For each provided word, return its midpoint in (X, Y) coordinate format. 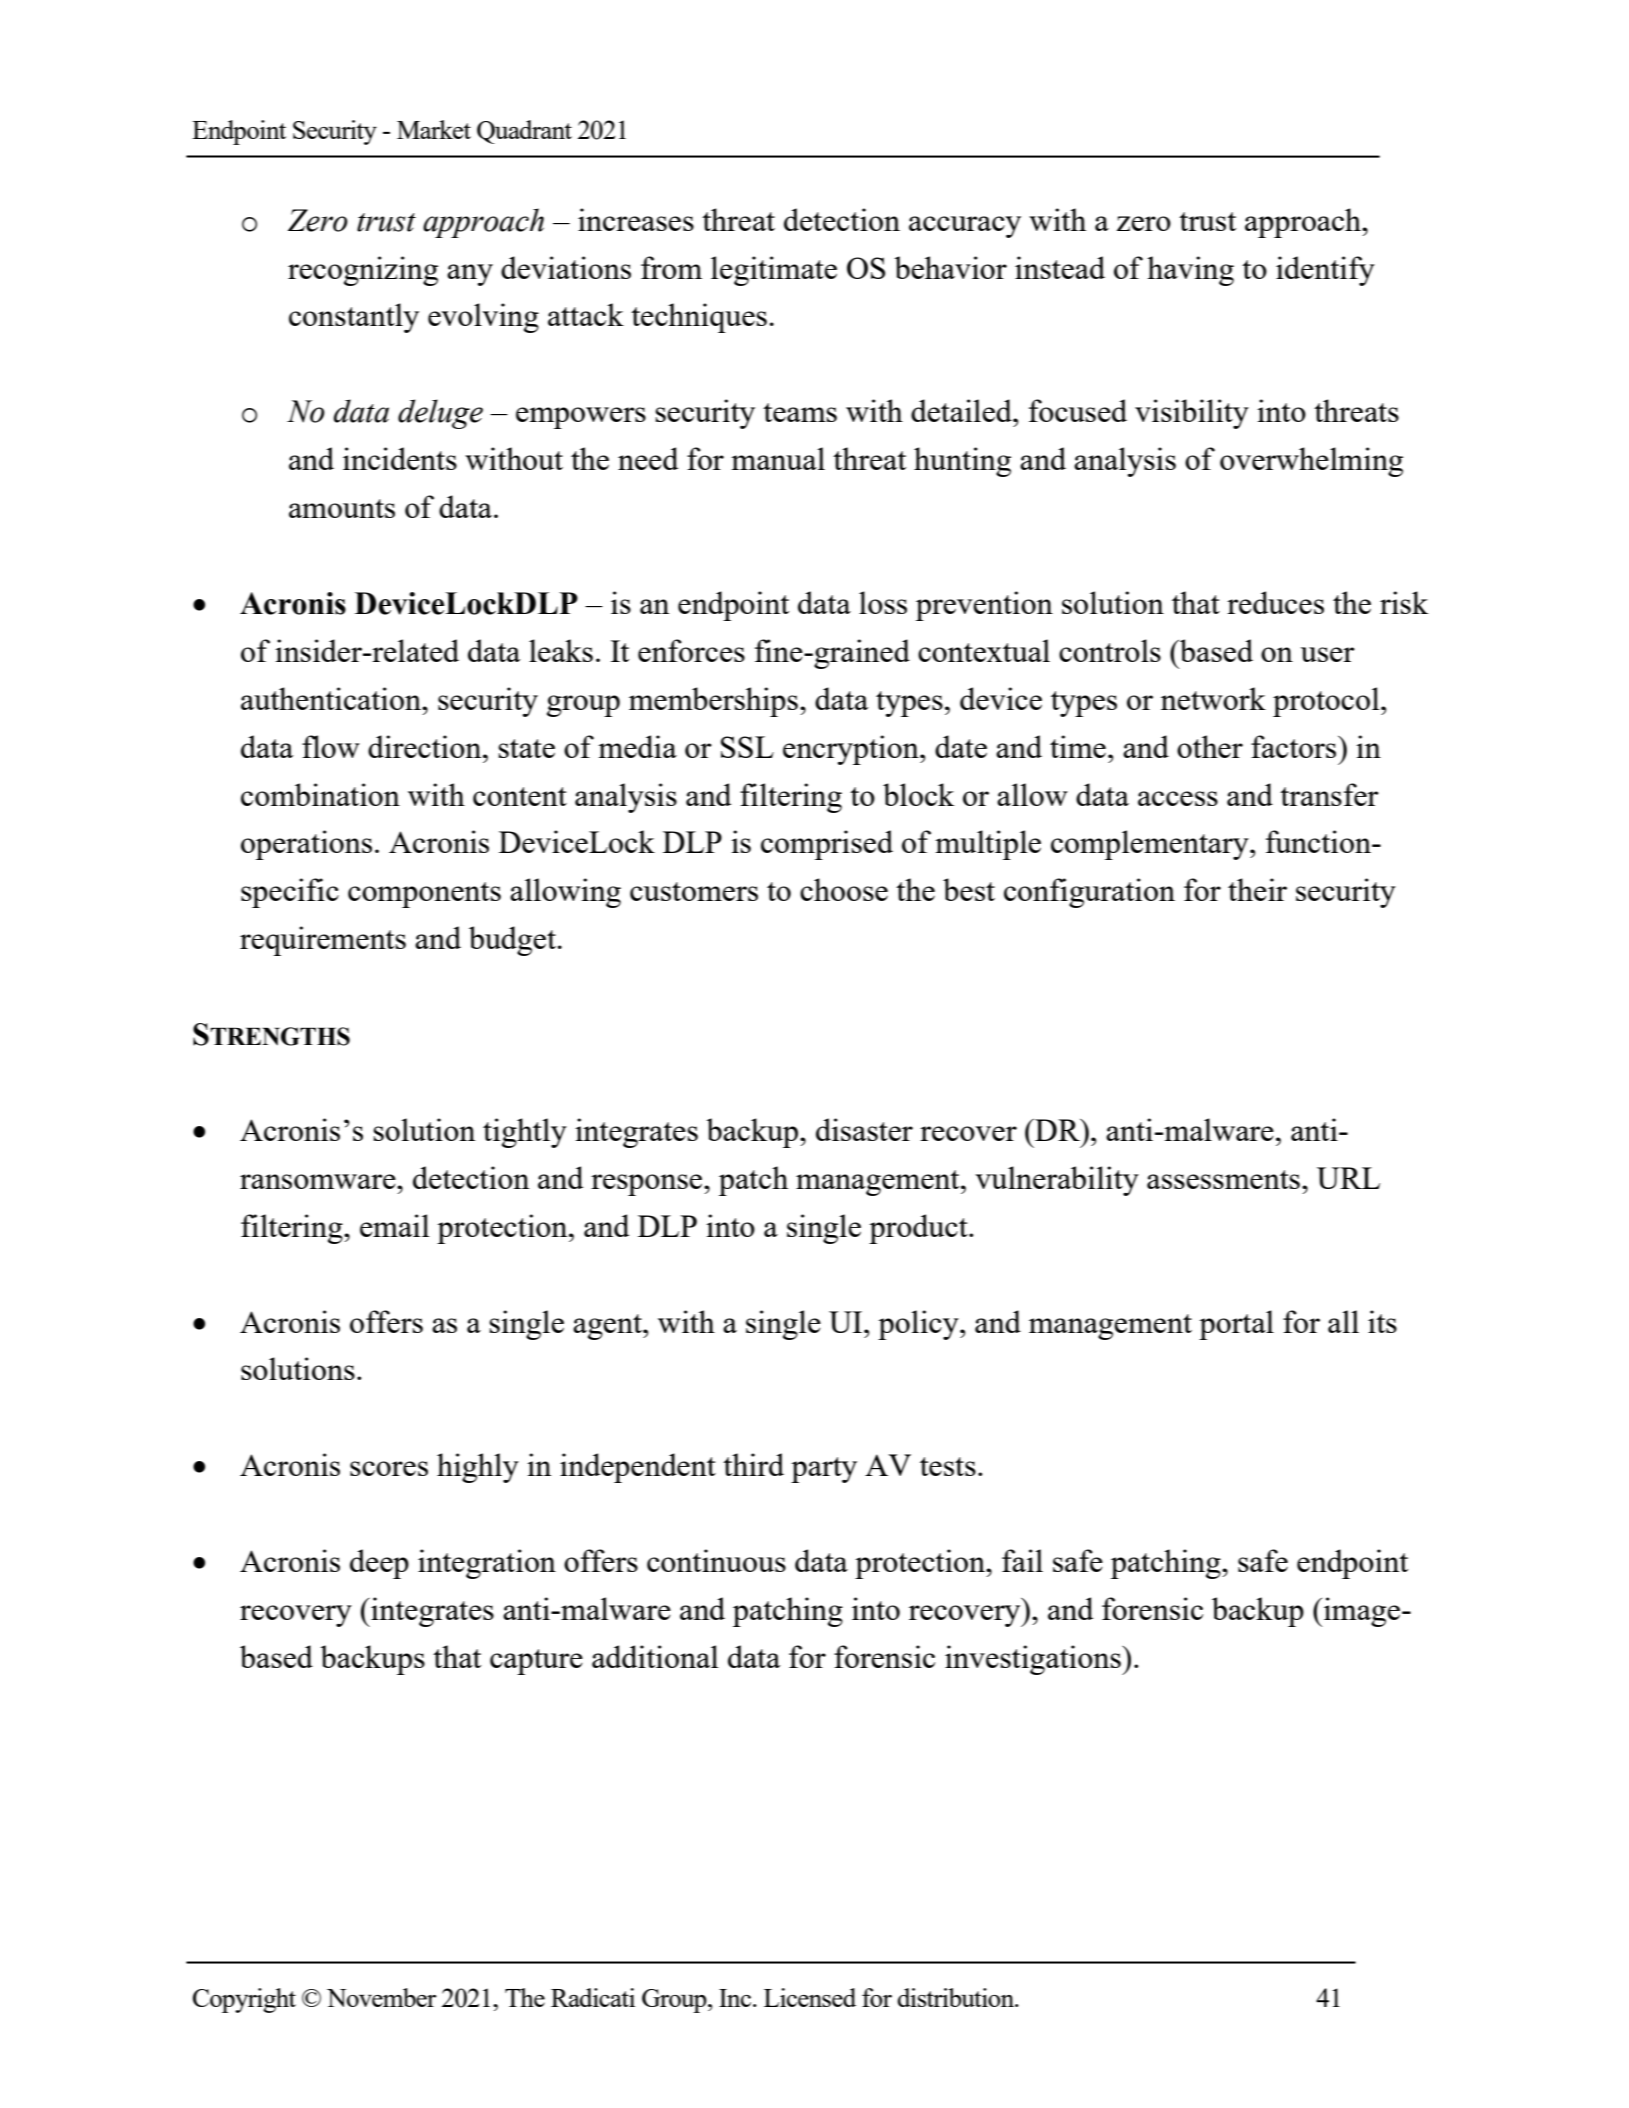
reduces (1275, 602)
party (824, 1470)
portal (1236, 1325)
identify (1325, 271)
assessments (1223, 1179)
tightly (525, 1133)
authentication (332, 698)
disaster (864, 1129)
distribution (957, 1997)
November (381, 1997)
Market (434, 129)
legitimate (774, 271)
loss (883, 602)
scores (389, 1468)
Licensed (810, 1997)
